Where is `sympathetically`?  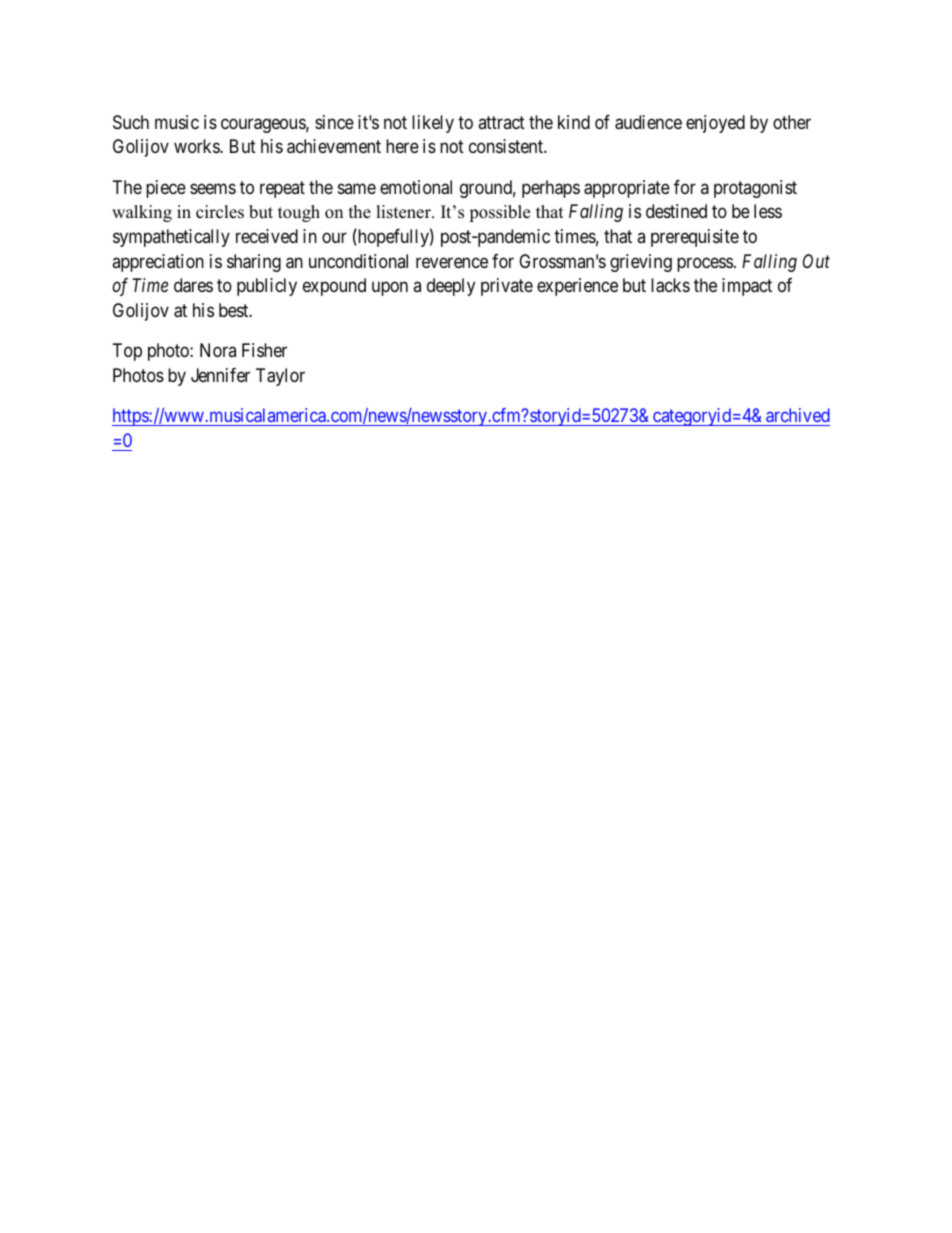 sympathetically is located at coordinates (171, 238).
